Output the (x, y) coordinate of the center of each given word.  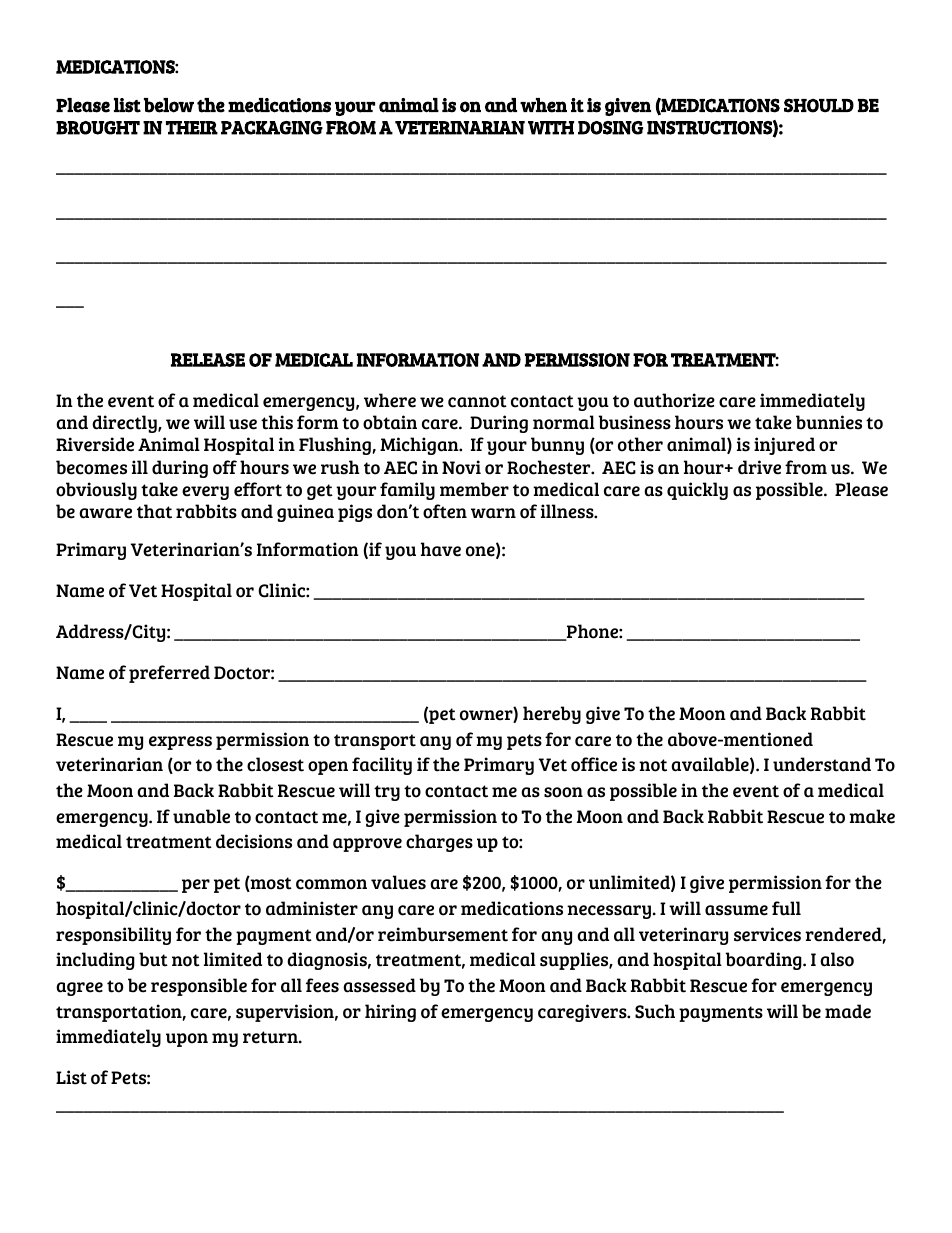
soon (563, 792)
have (441, 549)
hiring (390, 1013)
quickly (697, 491)
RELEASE (208, 360)
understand (822, 764)
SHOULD (819, 105)
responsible (199, 987)
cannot (477, 401)
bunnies (829, 422)
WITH (551, 128)
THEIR (192, 128)
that (154, 511)
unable (201, 816)
